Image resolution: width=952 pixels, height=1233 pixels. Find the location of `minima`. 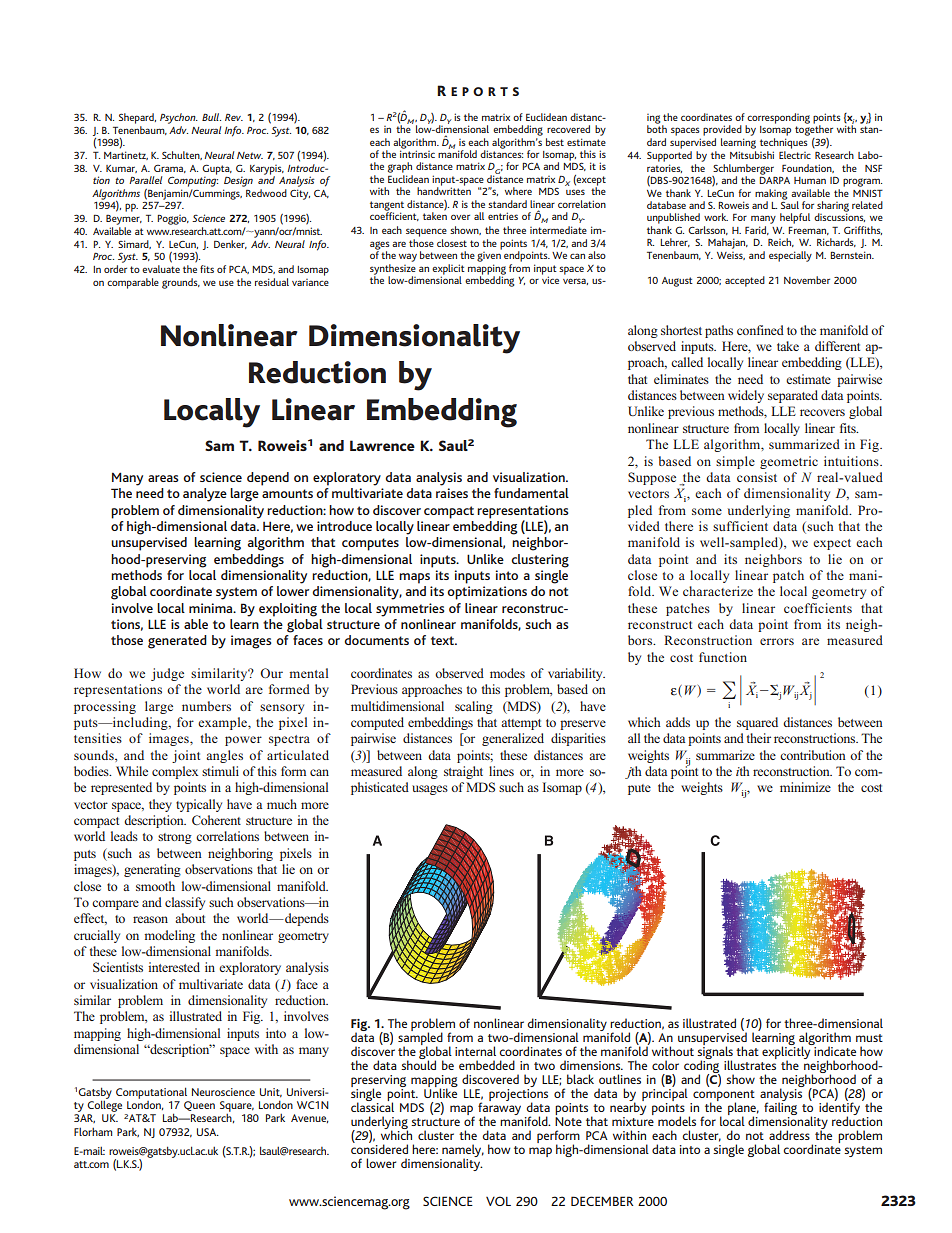

minima is located at coordinates (212, 608).
